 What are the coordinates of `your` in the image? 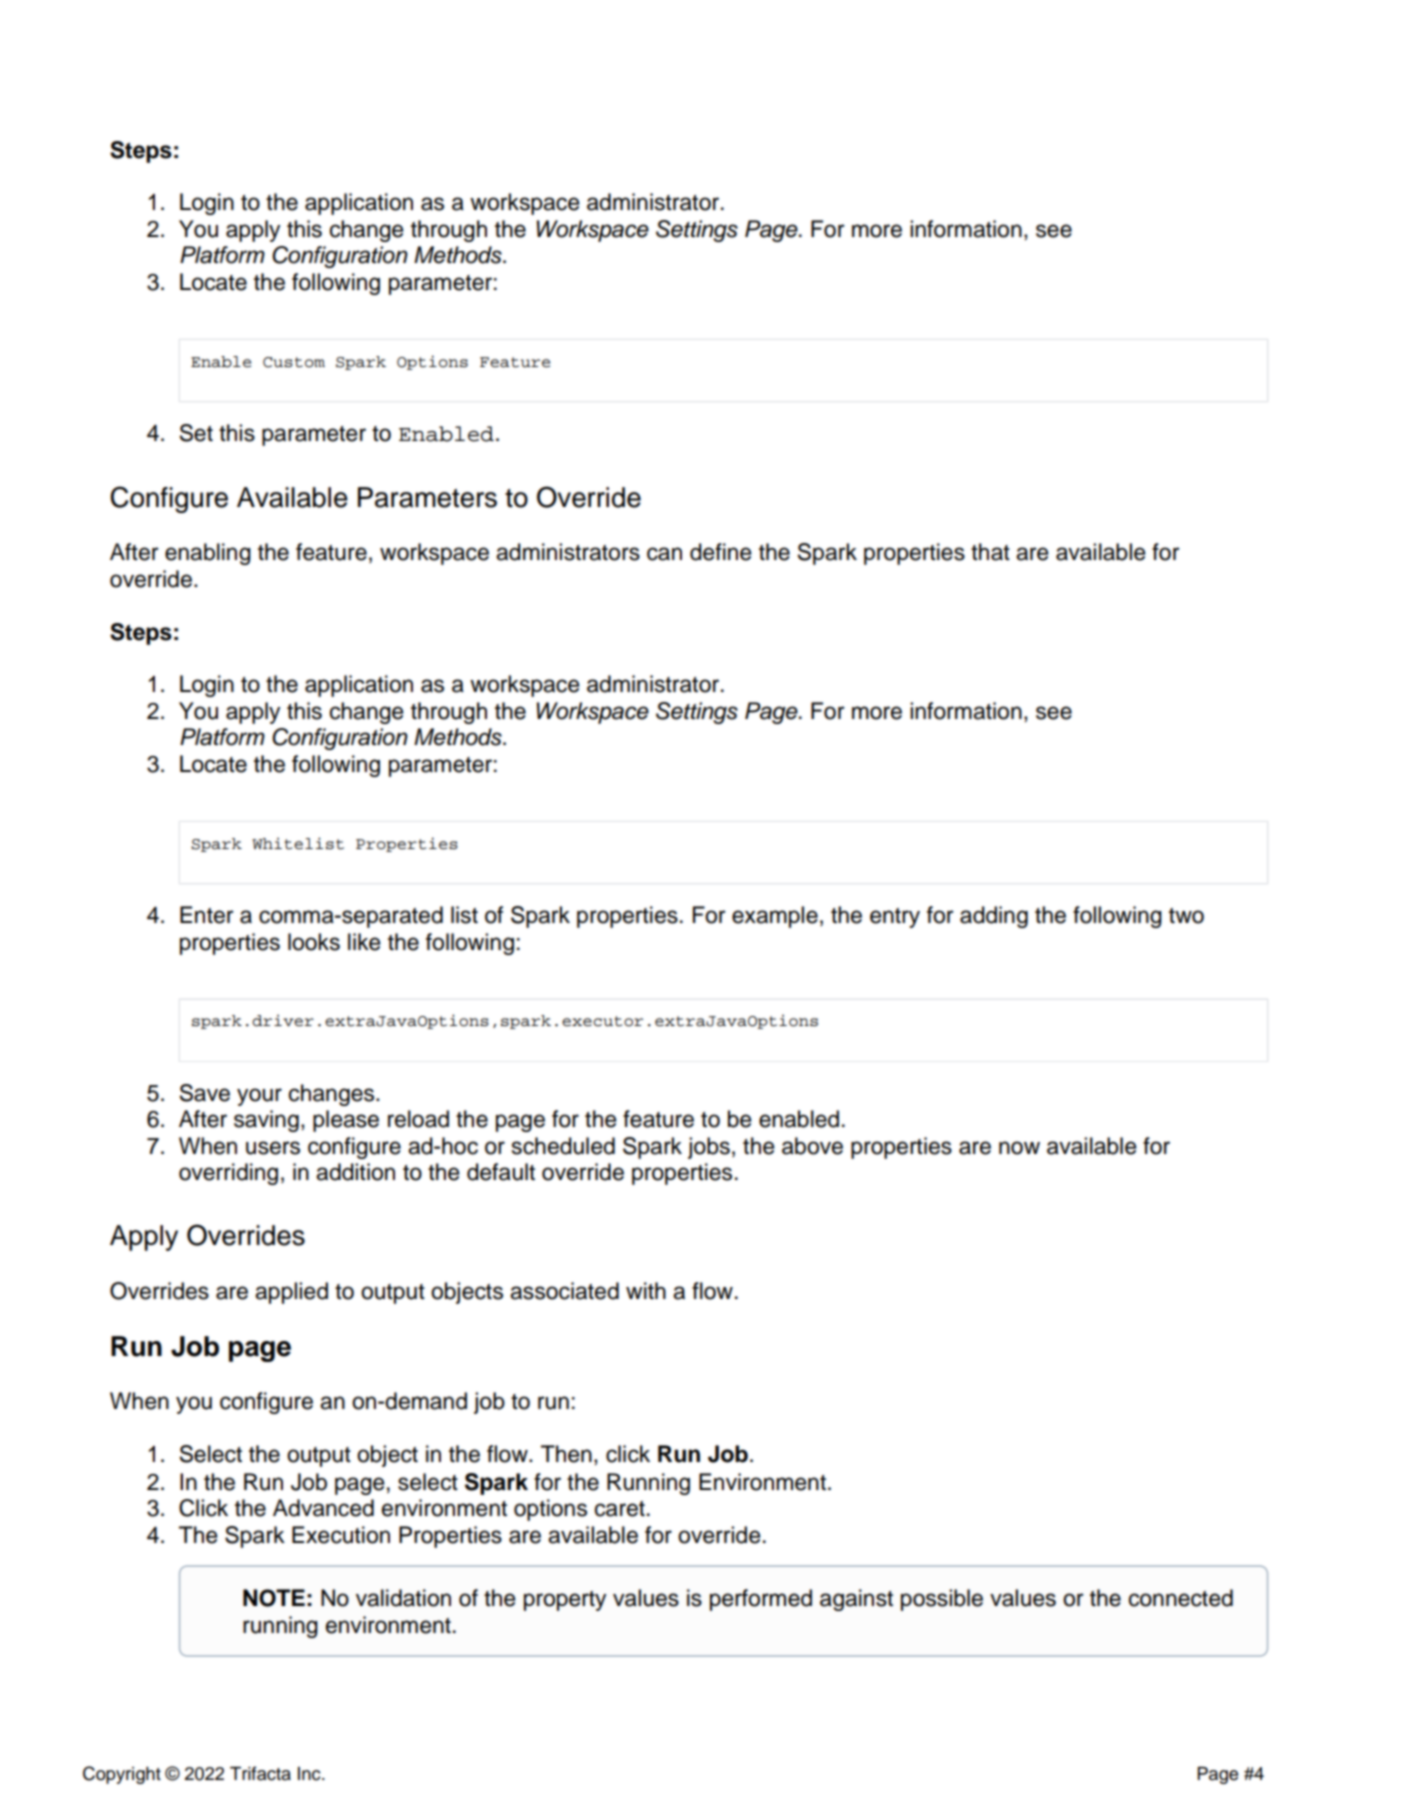 It's located at (259, 1097).
